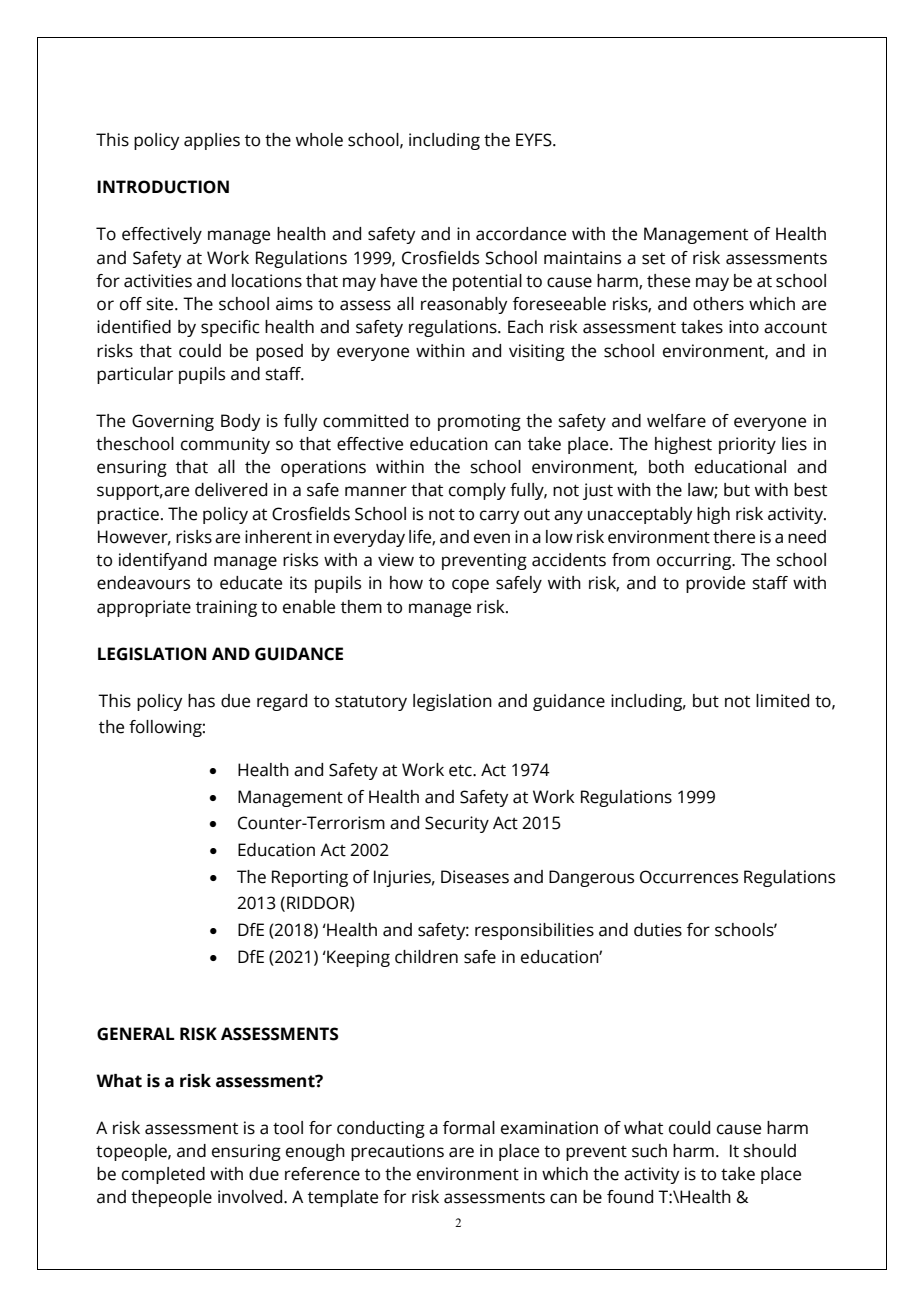 The image size is (924, 1307). I want to click on delivered, so click(231, 490).
